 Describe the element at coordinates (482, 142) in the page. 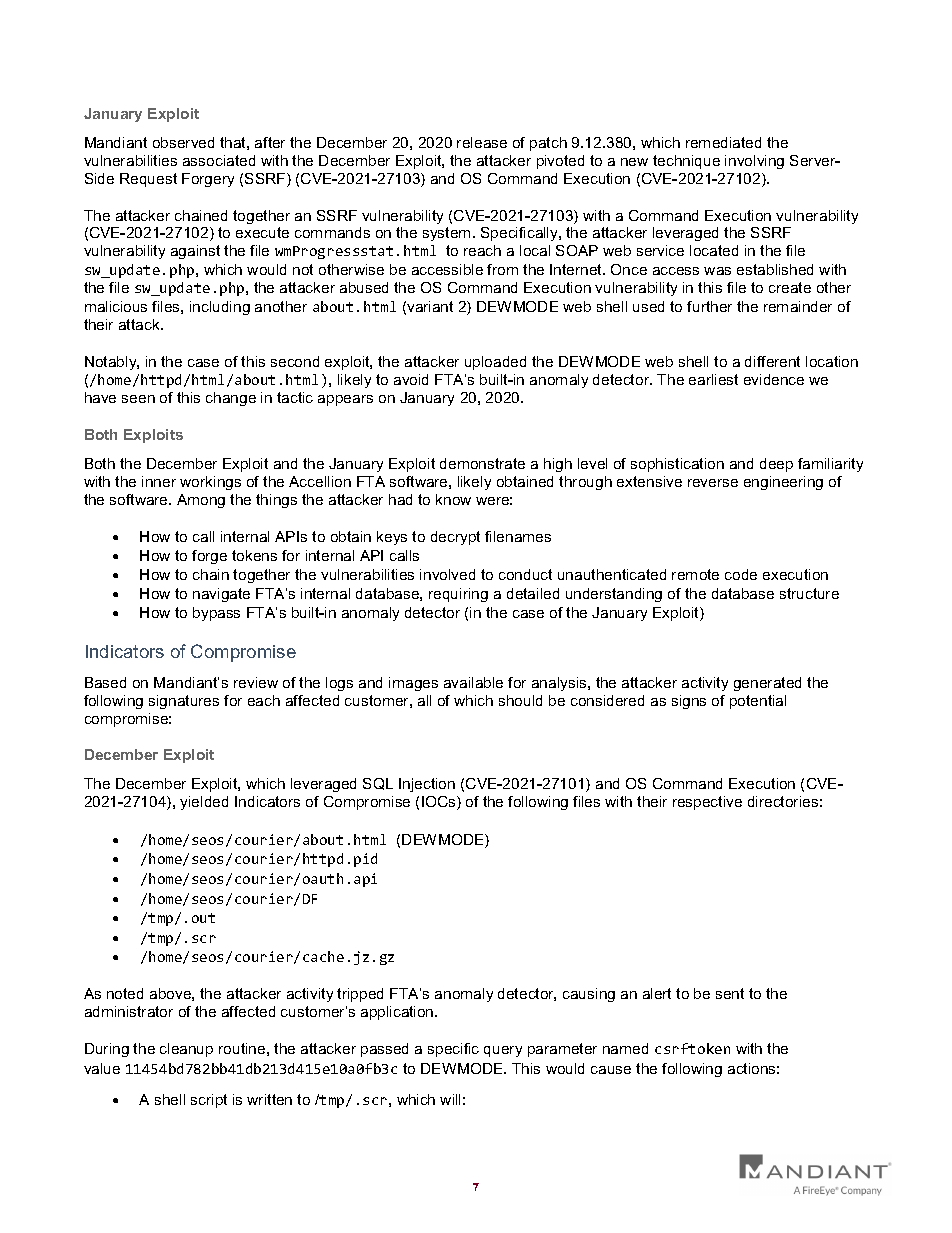

I see `release` at that location.
